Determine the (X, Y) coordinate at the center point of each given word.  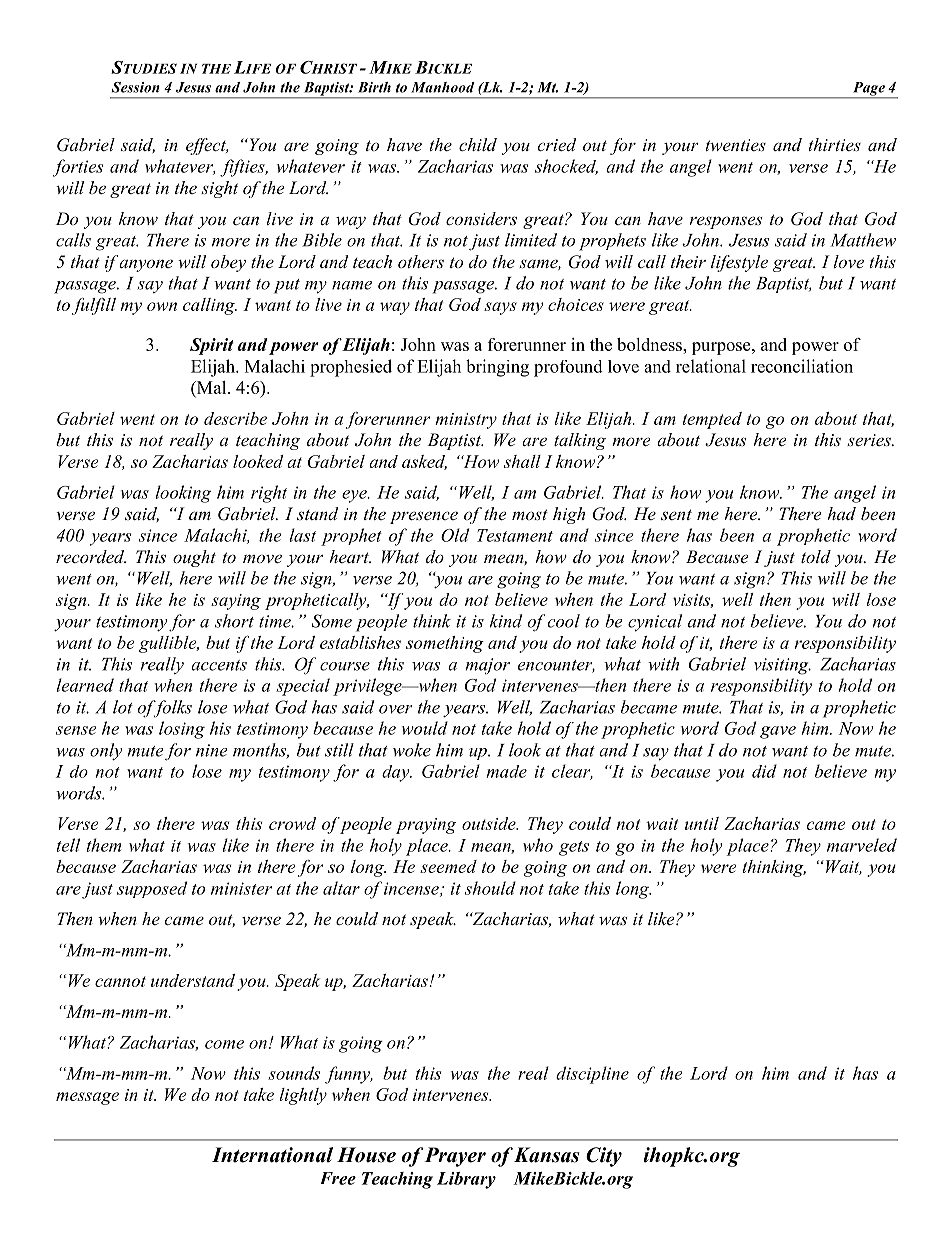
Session (136, 87)
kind (506, 621)
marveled (862, 845)
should (490, 888)
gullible (169, 644)
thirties (835, 144)
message (87, 1098)
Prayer (455, 1157)
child (478, 144)
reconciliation (802, 366)
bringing (497, 368)
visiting (782, 666)
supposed (152, 889)
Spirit (212, 346)
